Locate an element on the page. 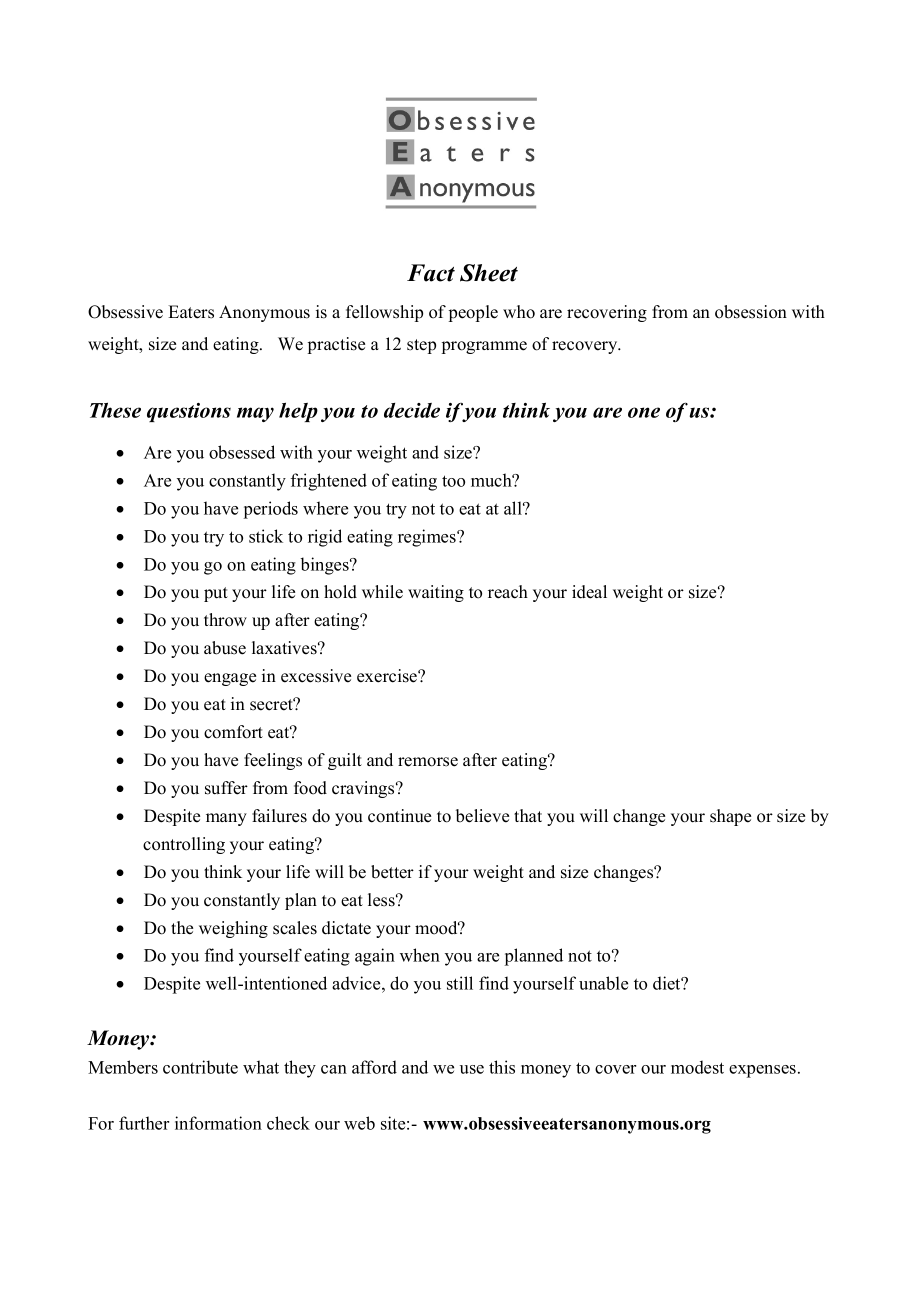 The image size is (924, 1308). practise is located at coordinates (336, 345).
